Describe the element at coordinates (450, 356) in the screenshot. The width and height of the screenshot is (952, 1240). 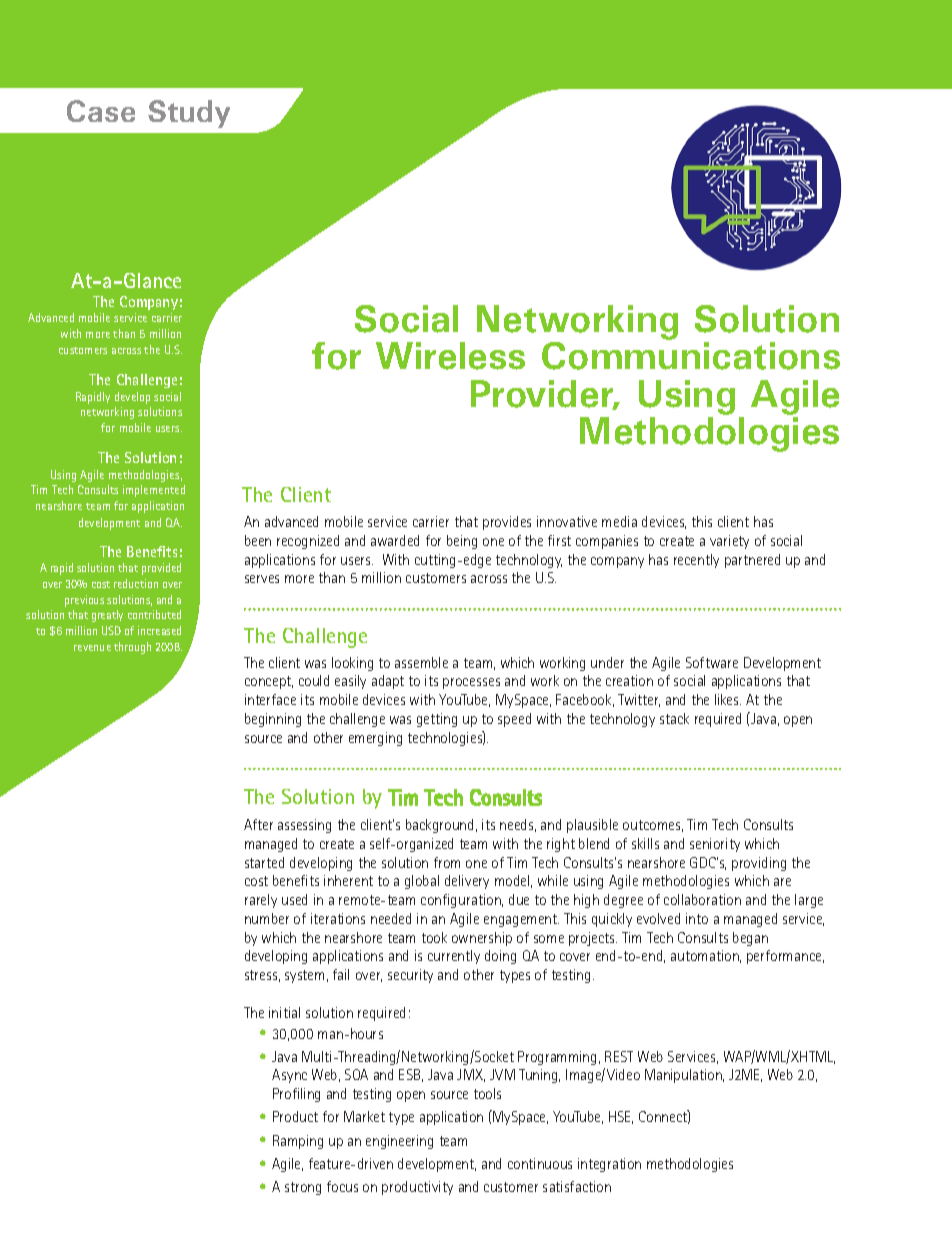
I see `Wireless` at that location.
